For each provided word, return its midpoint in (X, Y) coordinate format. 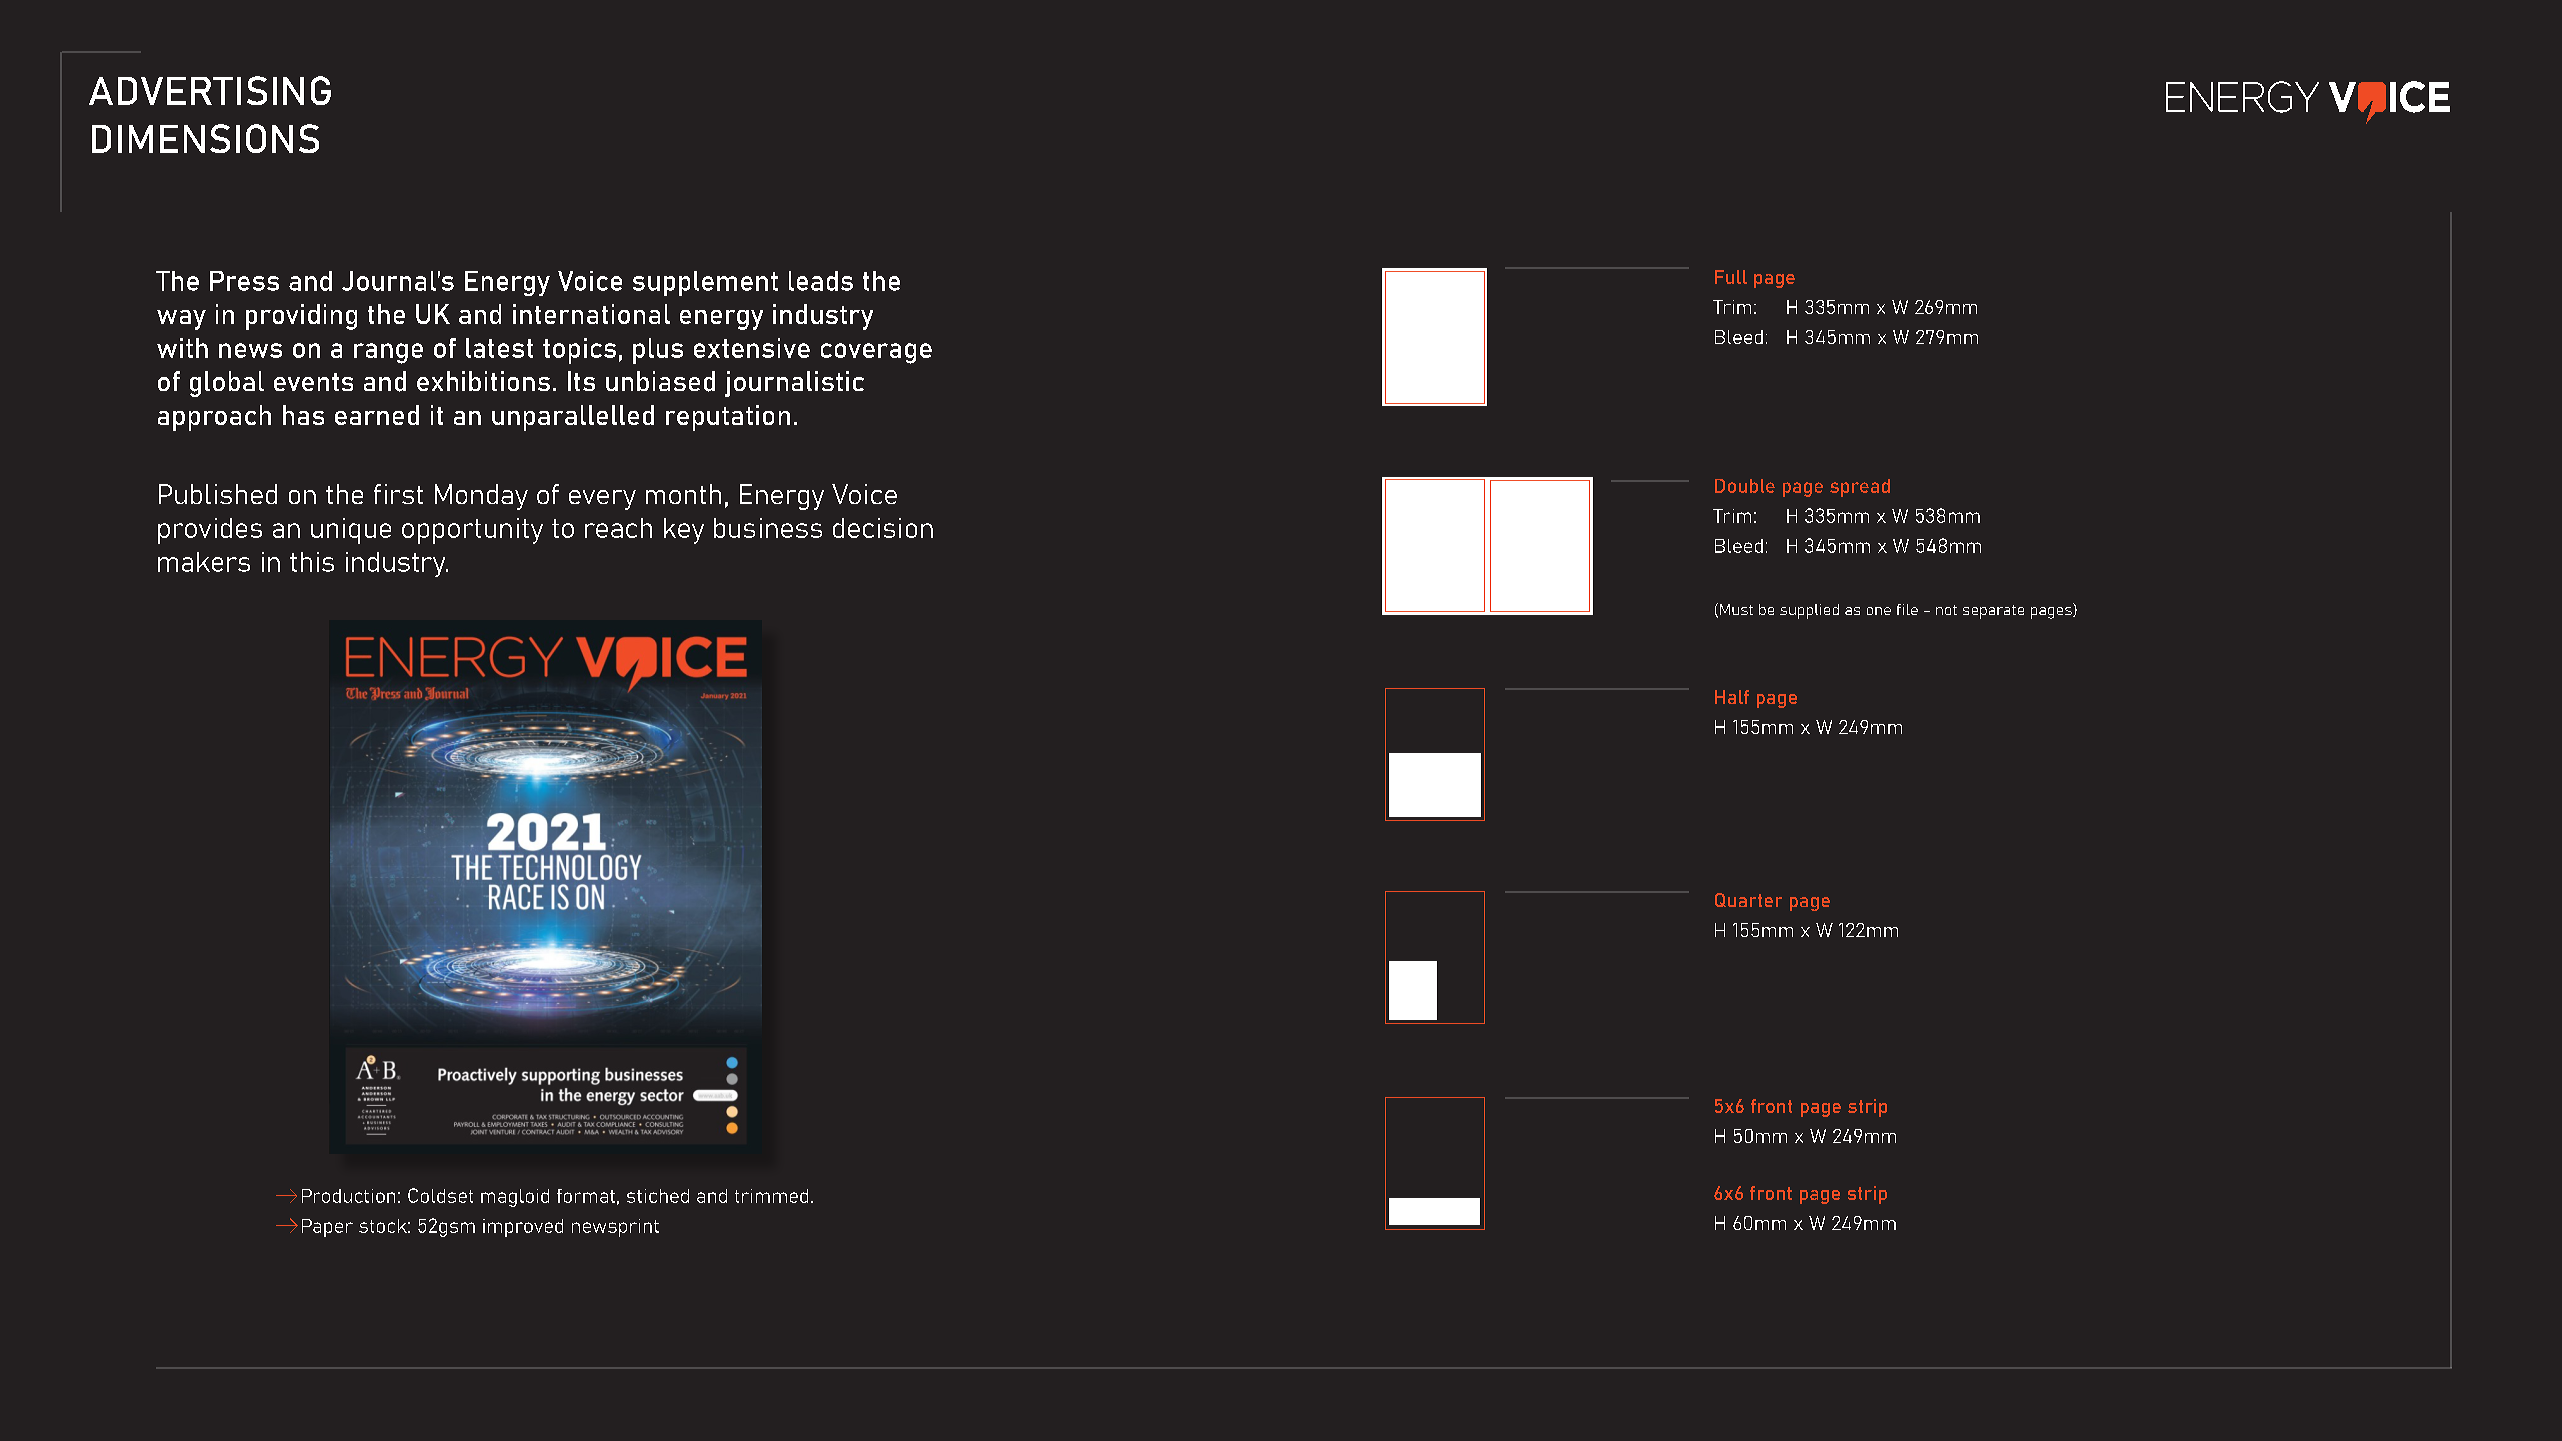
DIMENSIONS (205, 138)
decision (883, 528)
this (312, 562)
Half (1732, 697)
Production (348, 1196)
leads (821, 281)
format (586, 1196)
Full (1731, 277)
